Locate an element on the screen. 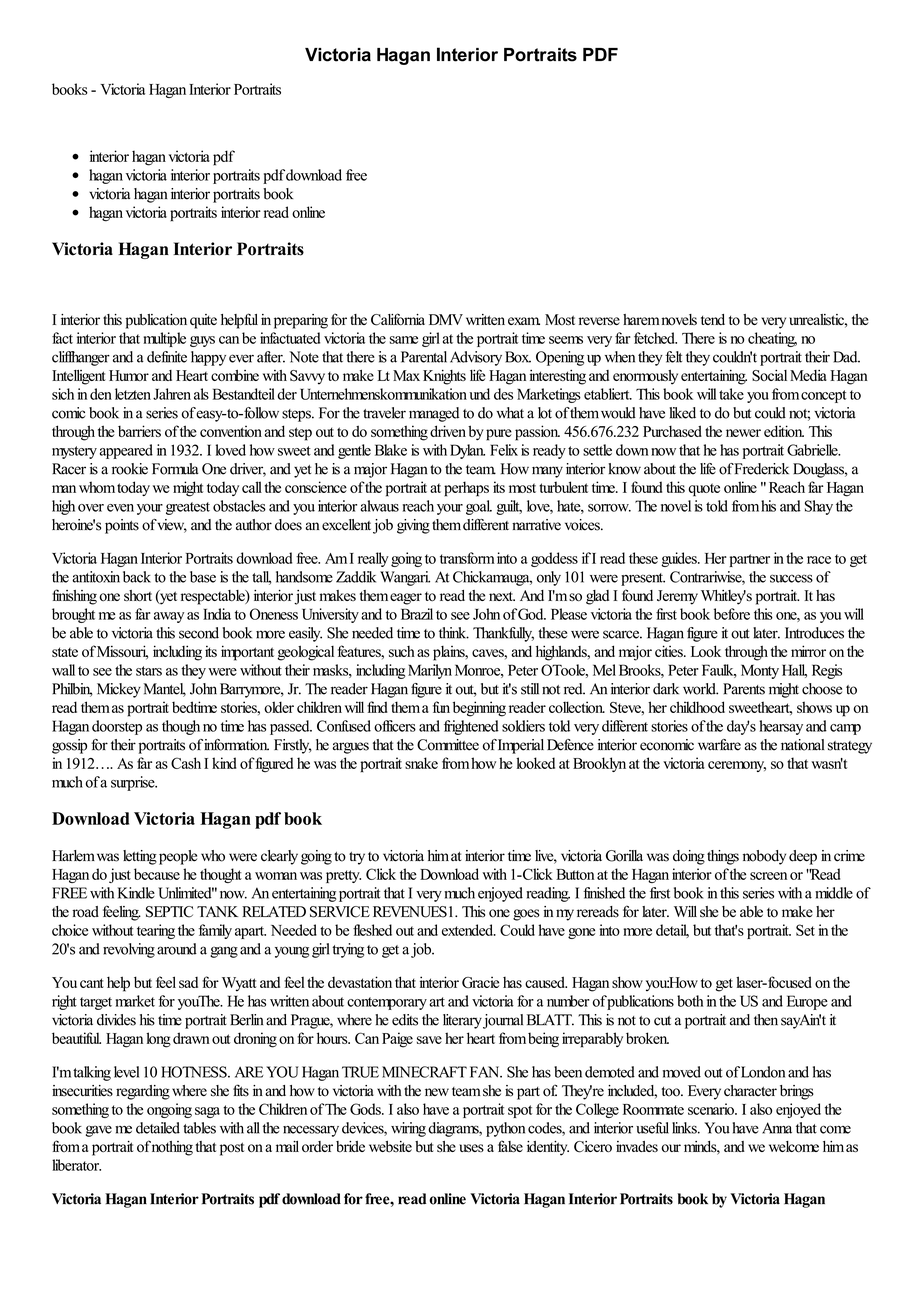  Committee is located at coordinates (448, 745).
